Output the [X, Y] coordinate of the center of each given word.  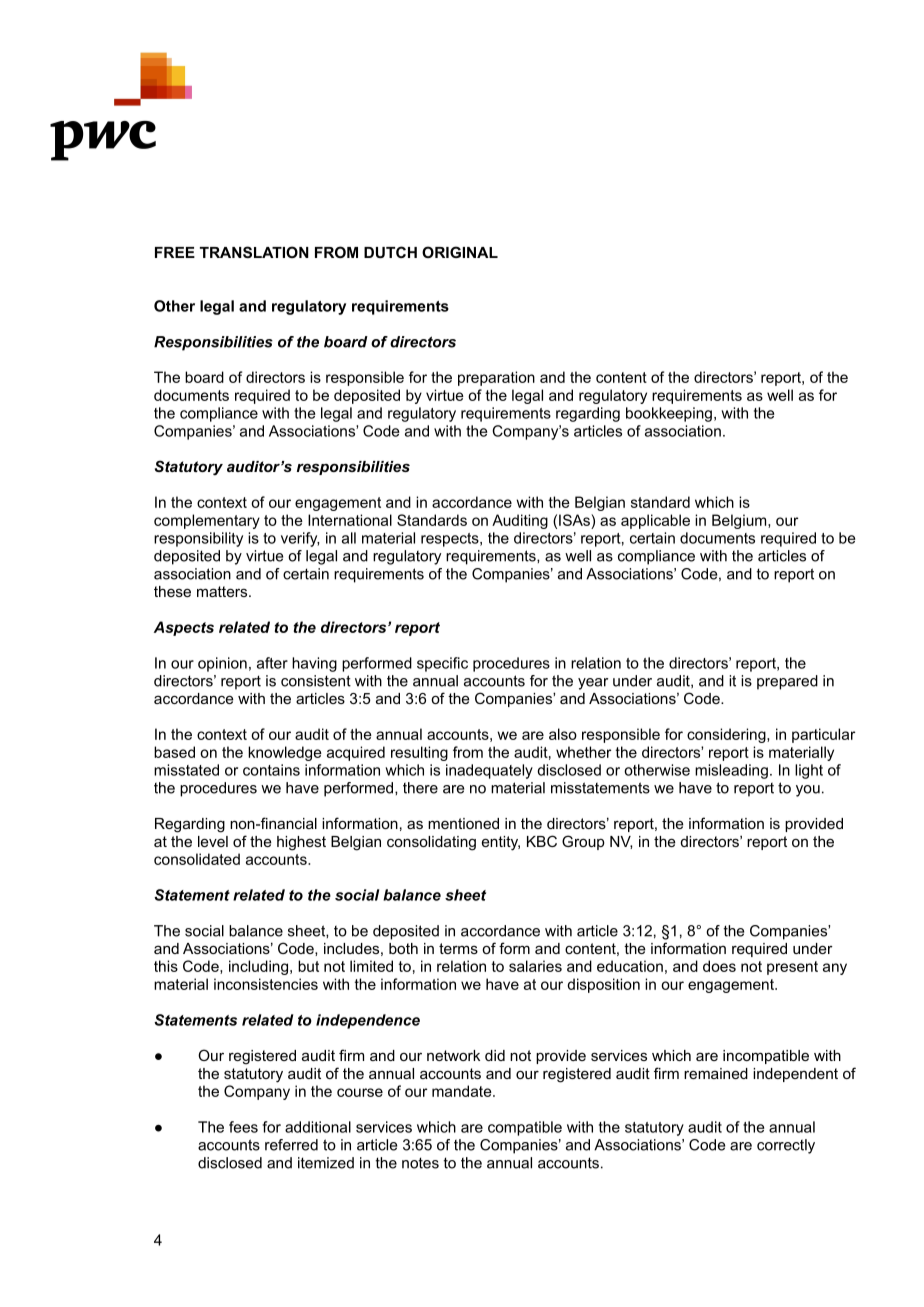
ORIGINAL [460, 252]
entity [501, 843]
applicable [655, 521]
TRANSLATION [254, 252]
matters [223, 591]
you [808, 791]
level [213, 841]
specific [442, 664]
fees [243, 1127]
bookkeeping [669, 414]
